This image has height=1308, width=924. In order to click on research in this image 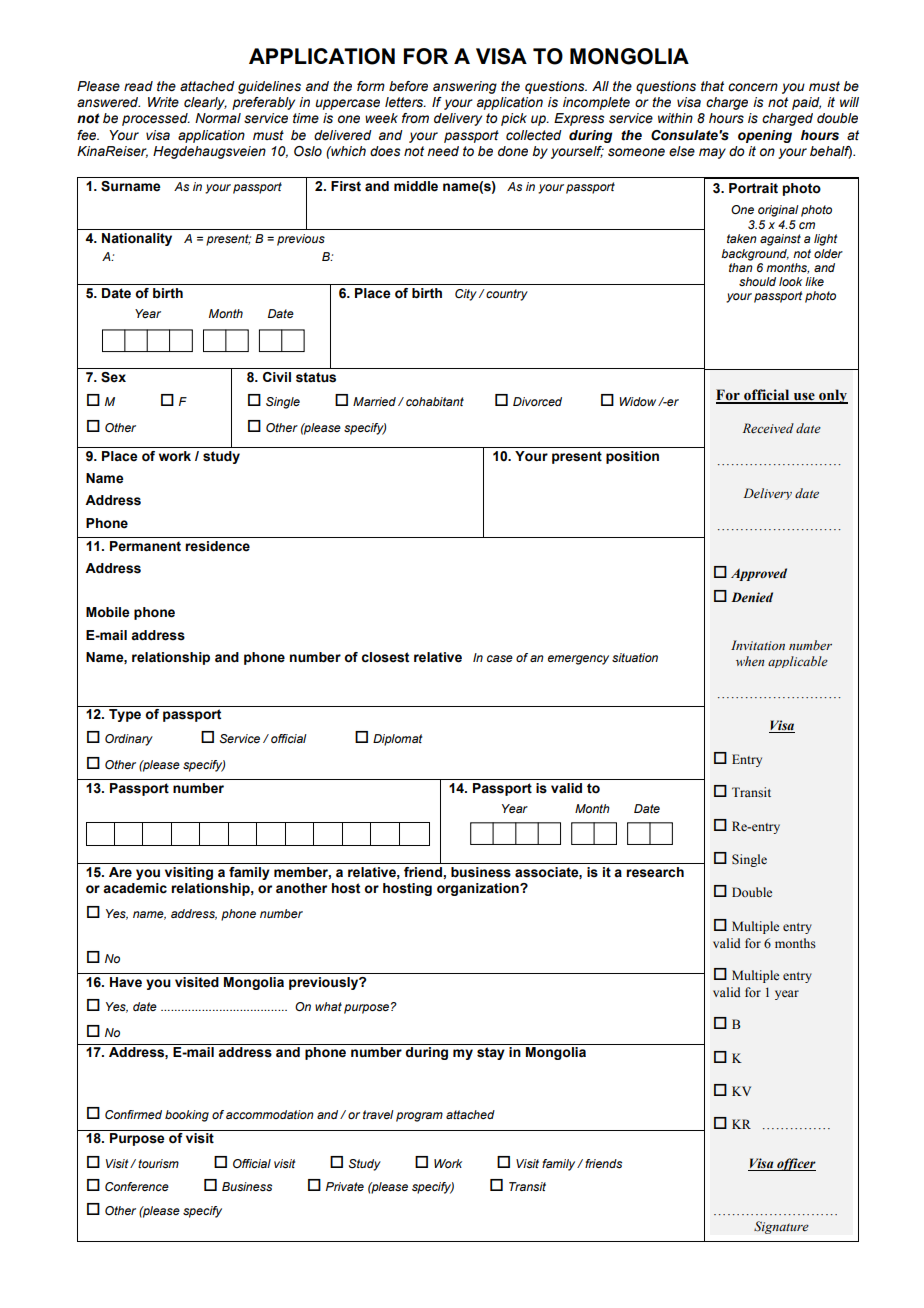, I will do `click(655, 872)`.
